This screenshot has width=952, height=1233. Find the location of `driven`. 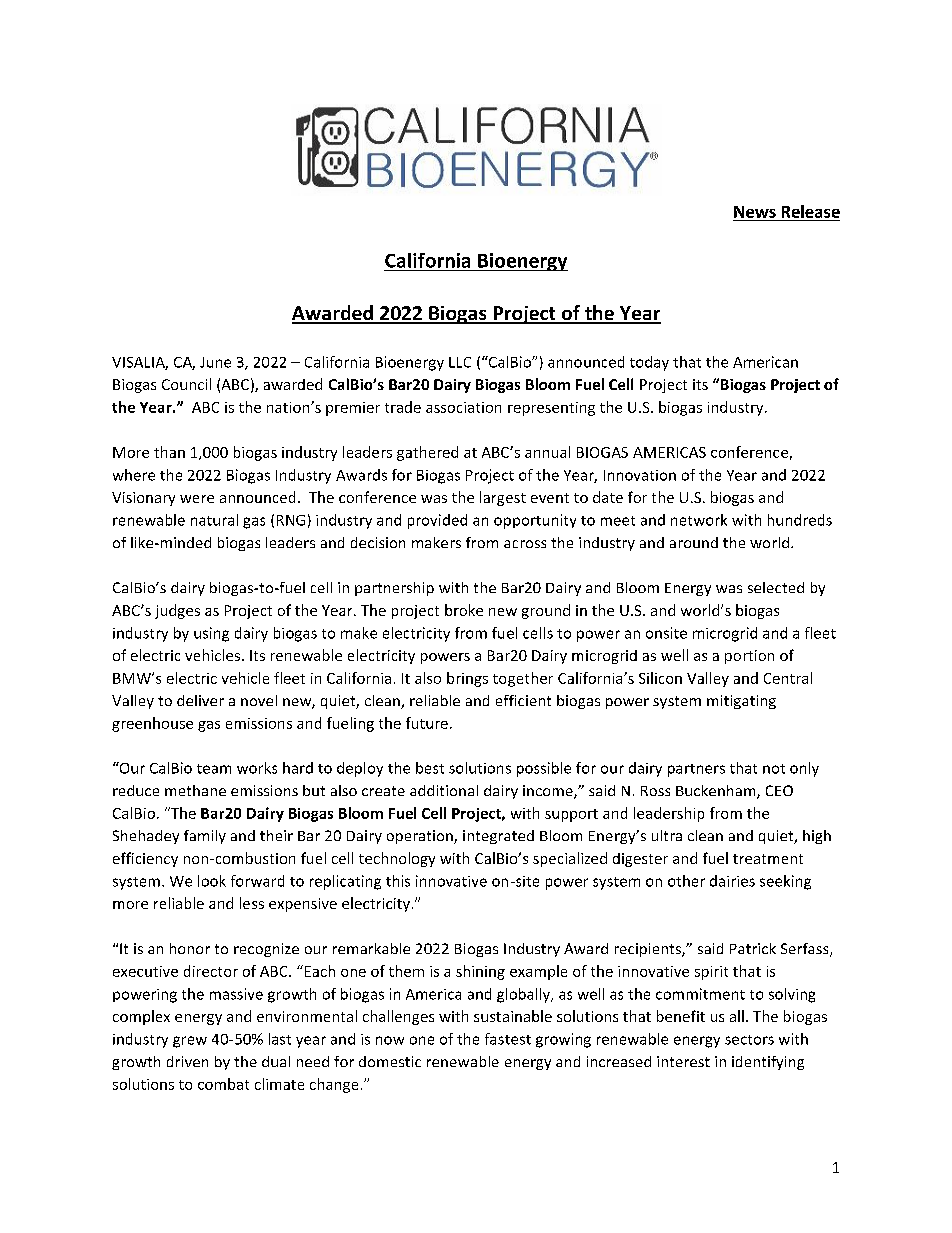

driven is located at coordinates (187, 1061).
